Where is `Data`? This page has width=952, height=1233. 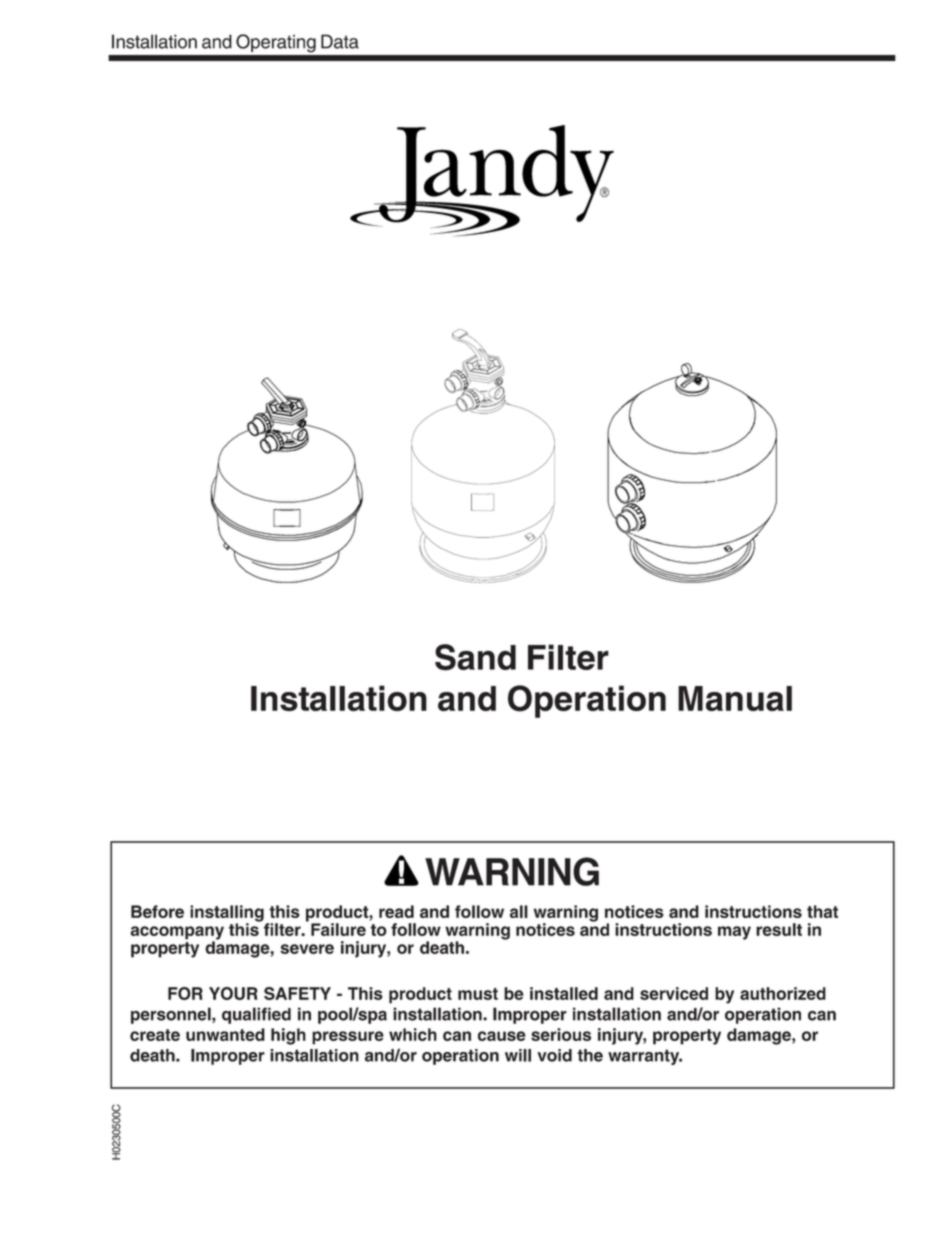 Data is located at coordinates (340, 41).
